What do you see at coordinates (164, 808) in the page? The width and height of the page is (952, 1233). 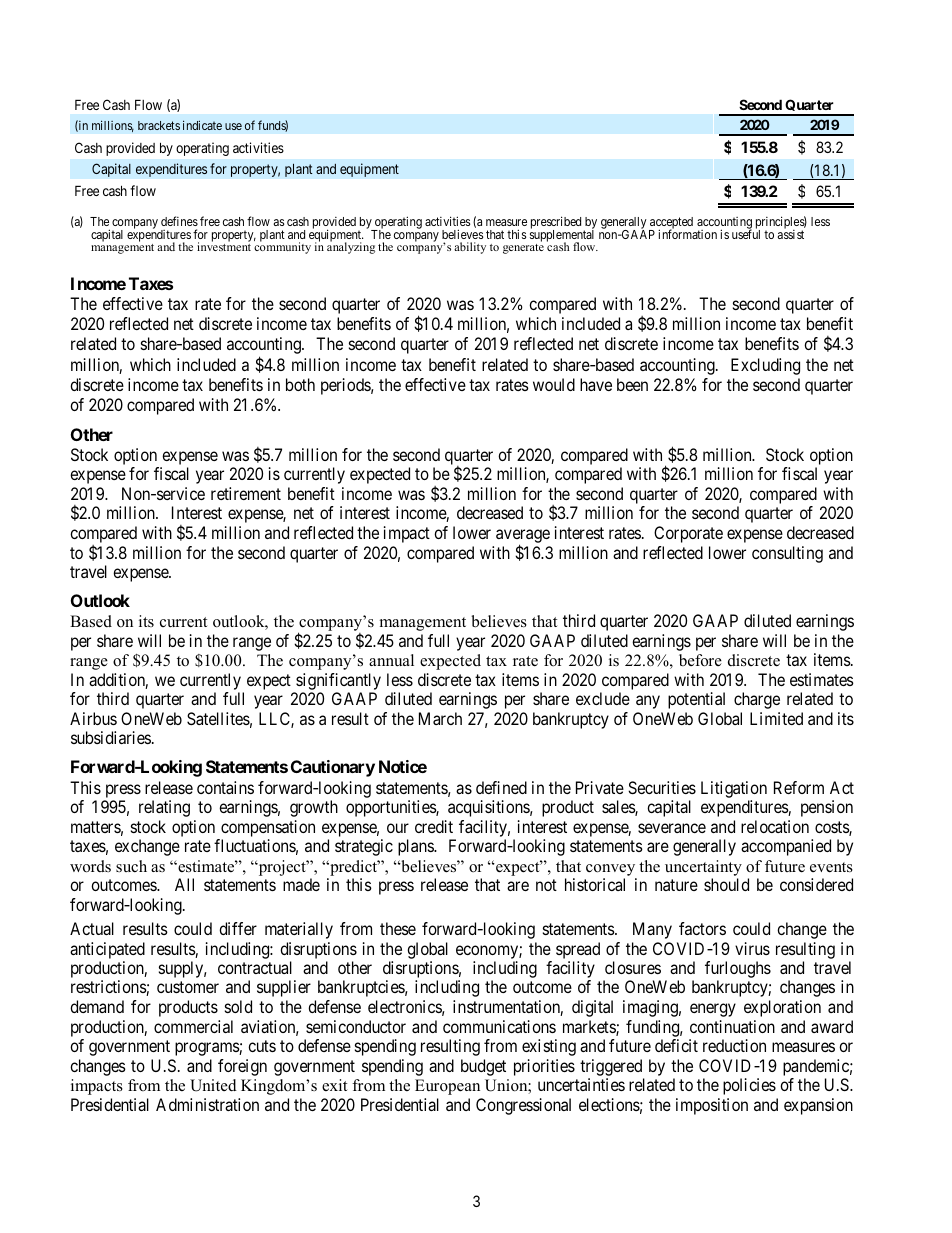 I see `relating` at bounding box center [164, 808].
